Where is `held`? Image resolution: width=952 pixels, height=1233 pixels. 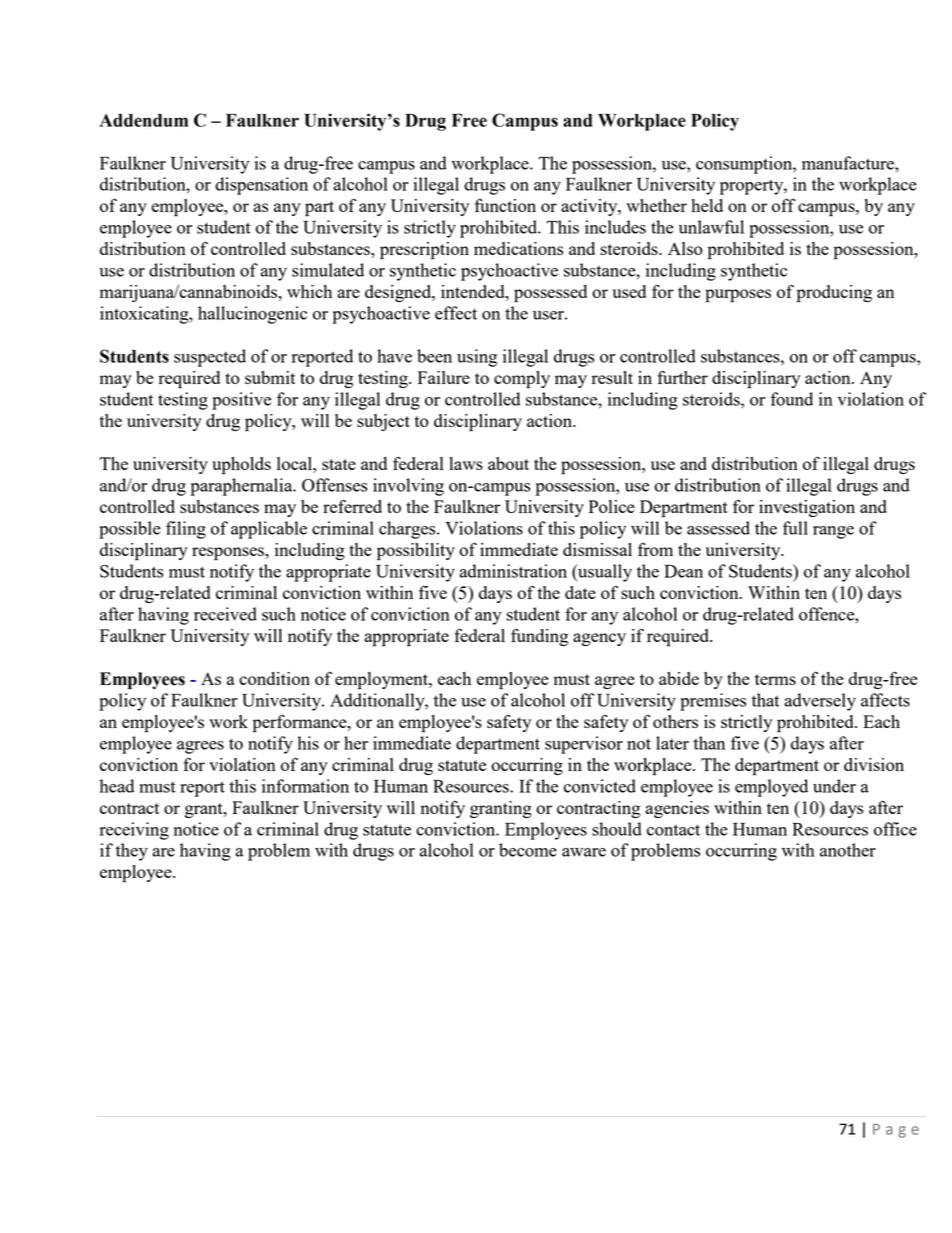 held is located at coordinates (707, 205).
